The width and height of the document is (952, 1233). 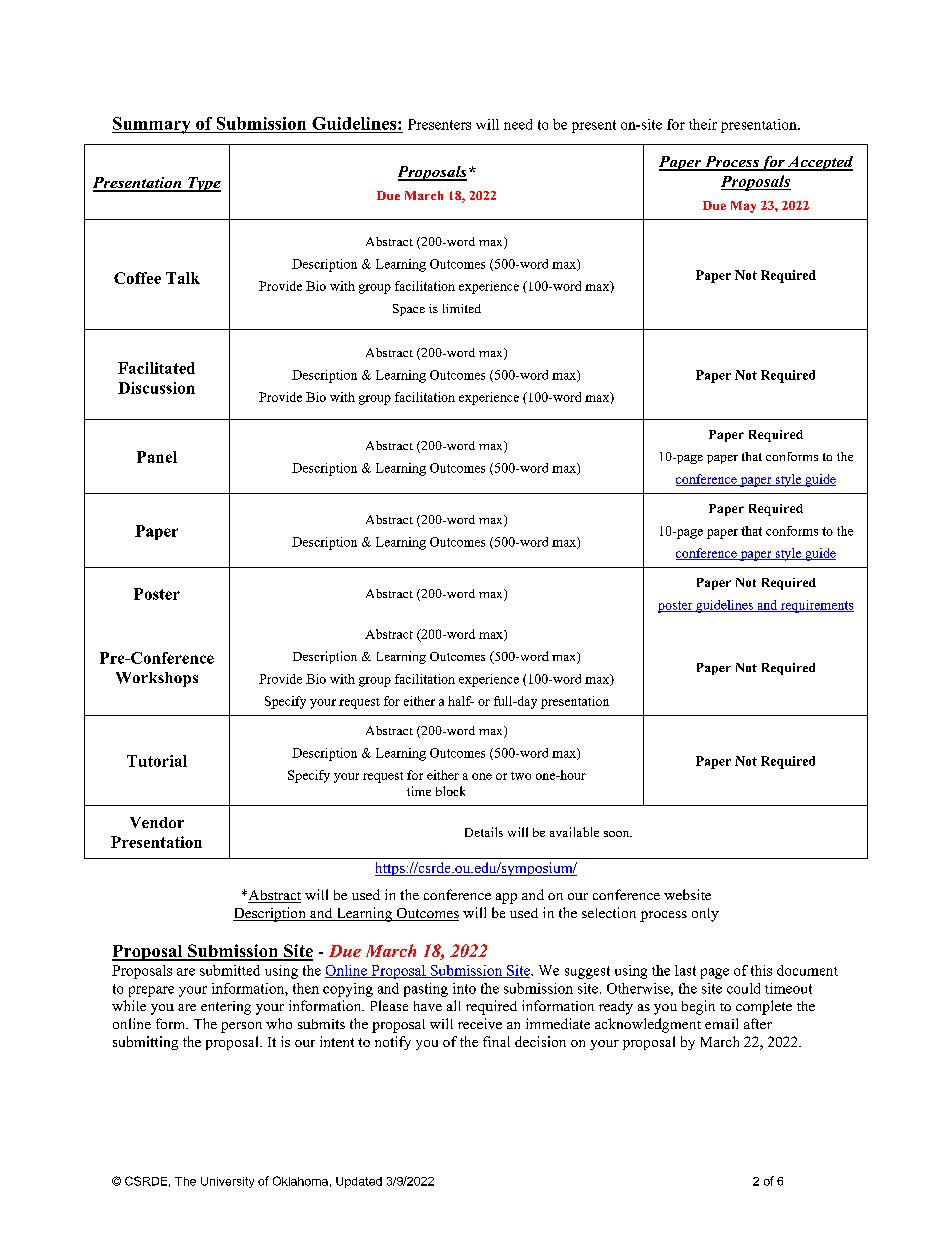 What do you see at coordinates (203, 184) in the document?
I see `Type` at bounding box center [203, 184].
